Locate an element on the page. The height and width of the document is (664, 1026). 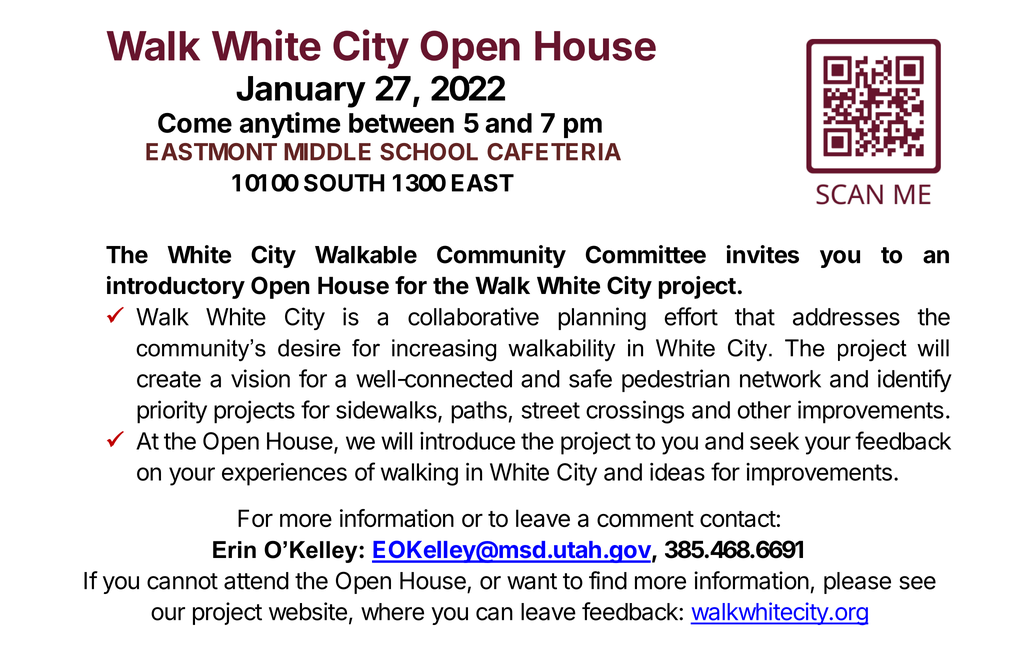
CAFETERIA is located at coordinates (554, 152).
